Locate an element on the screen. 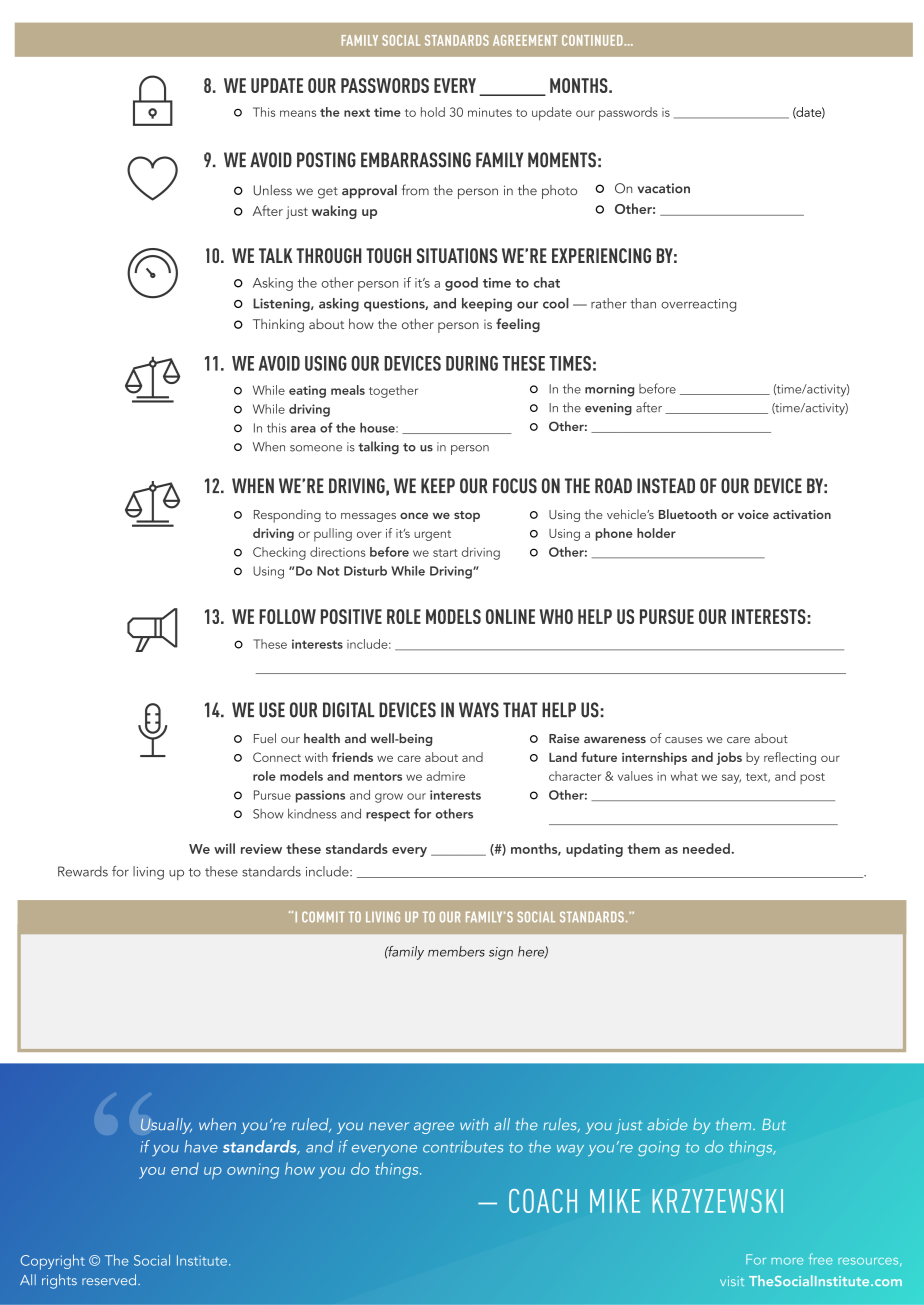  COACH is located at coordinates (543, 1201).
